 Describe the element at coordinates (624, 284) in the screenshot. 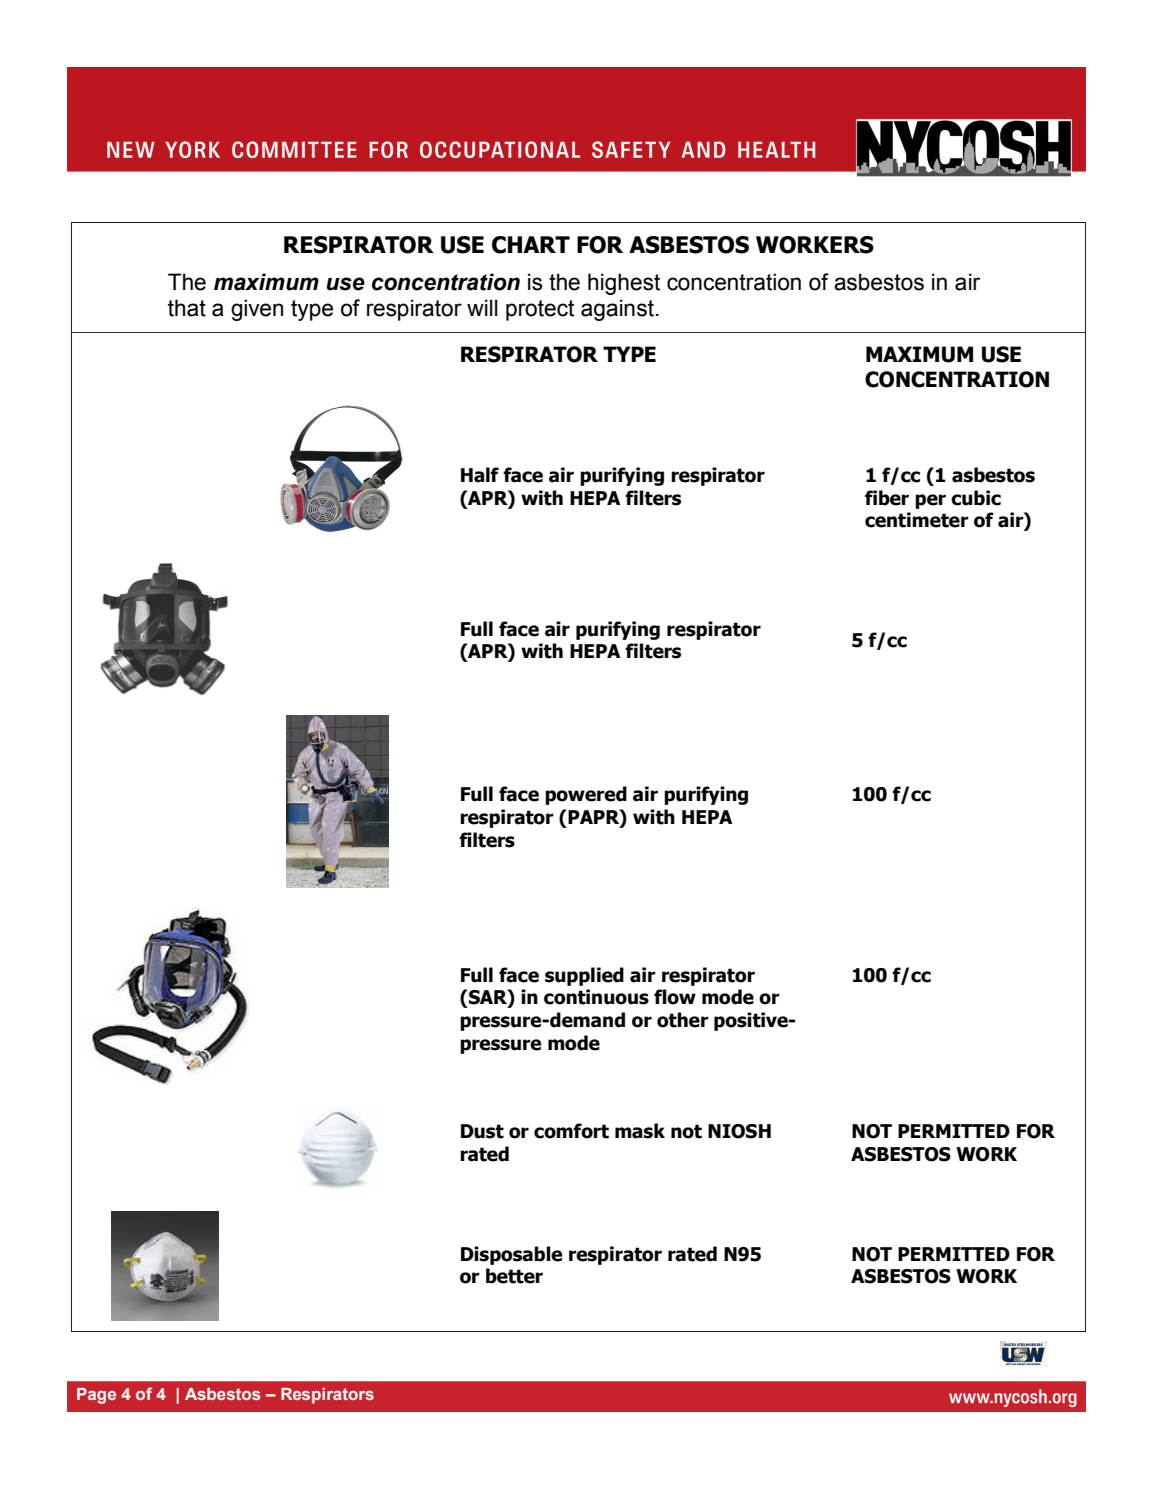

I see `highest` at that location.
